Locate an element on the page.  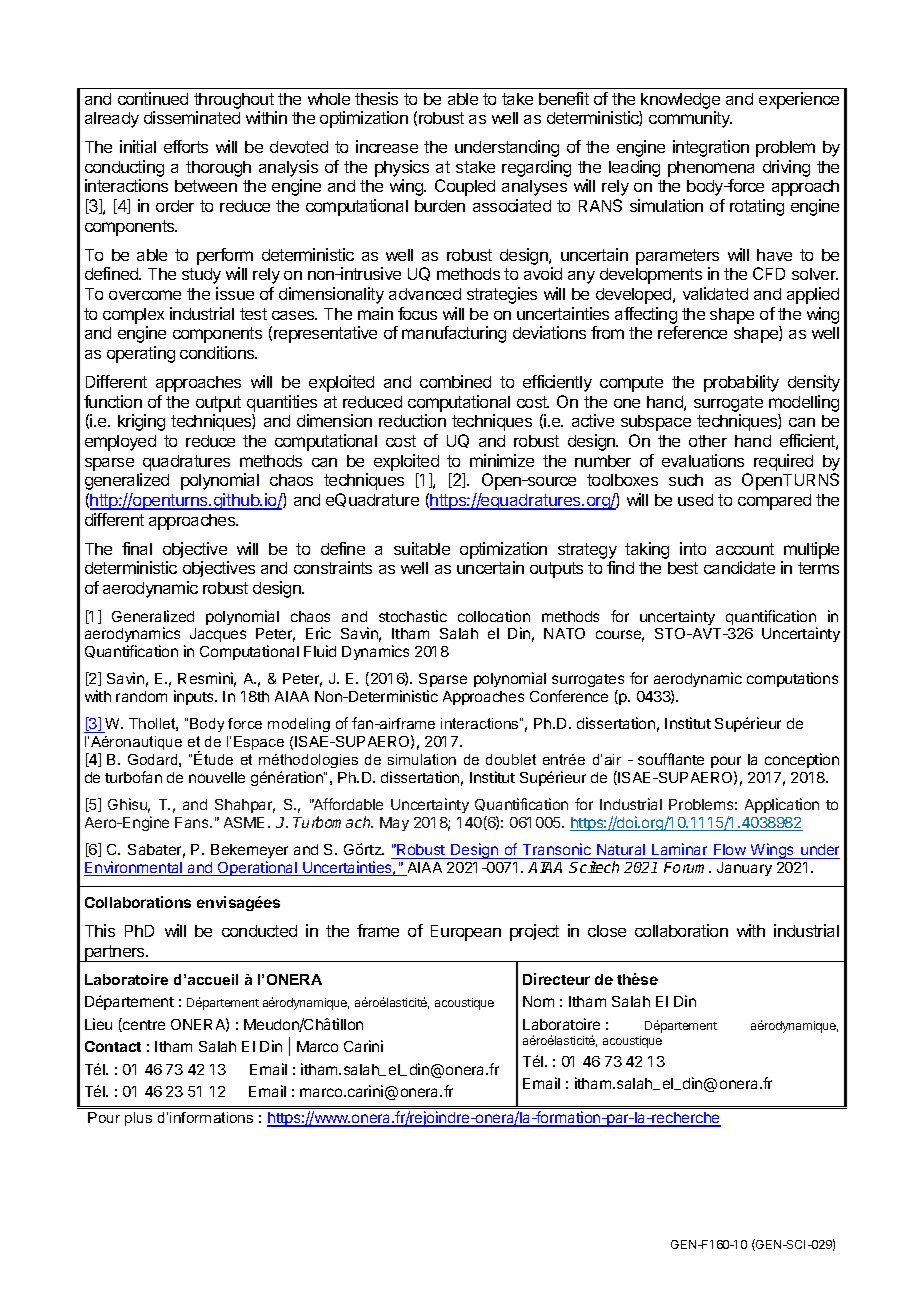
increase is located at coordinates (387, 146).
